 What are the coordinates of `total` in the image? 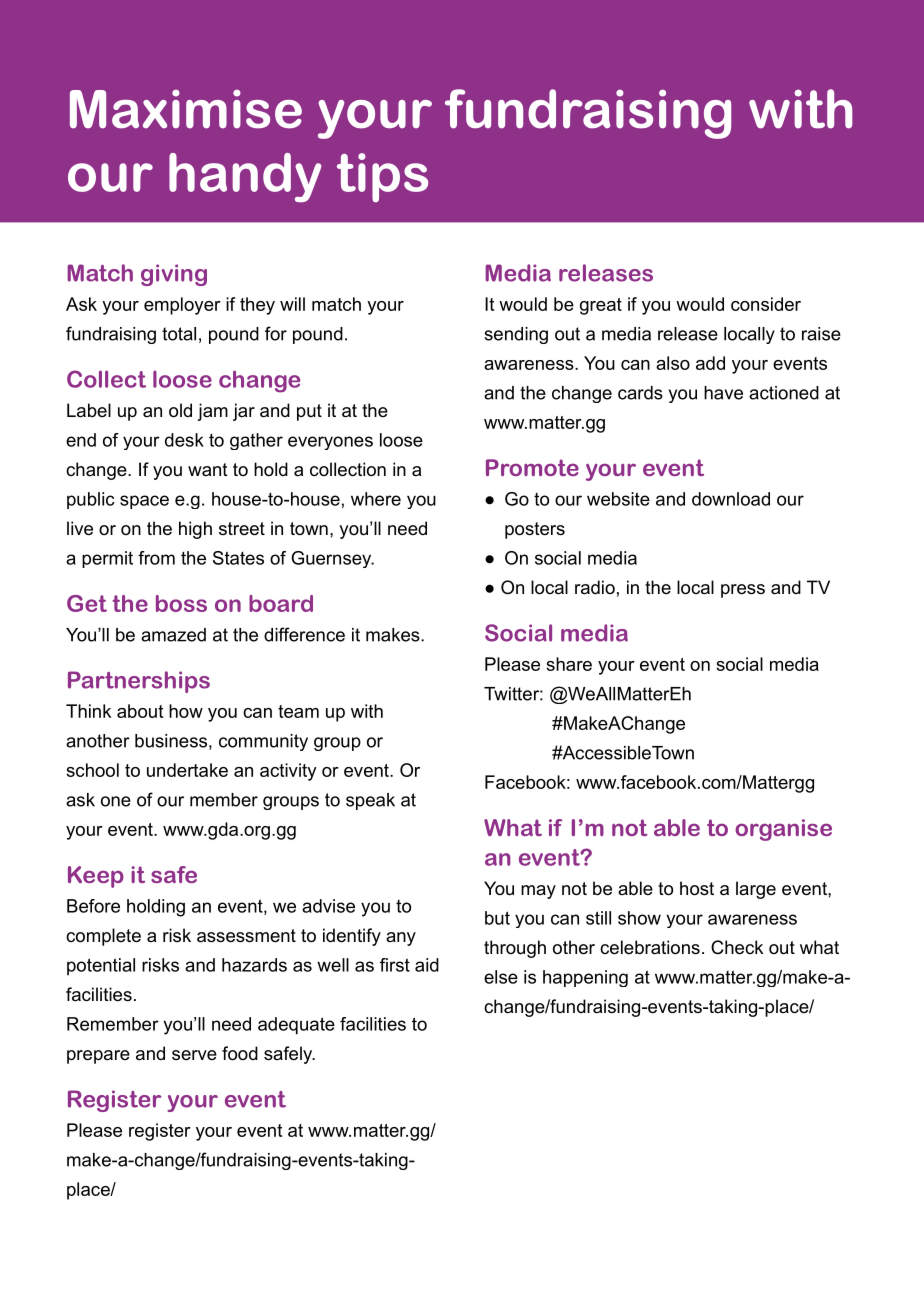 It's located at (179, 334).
